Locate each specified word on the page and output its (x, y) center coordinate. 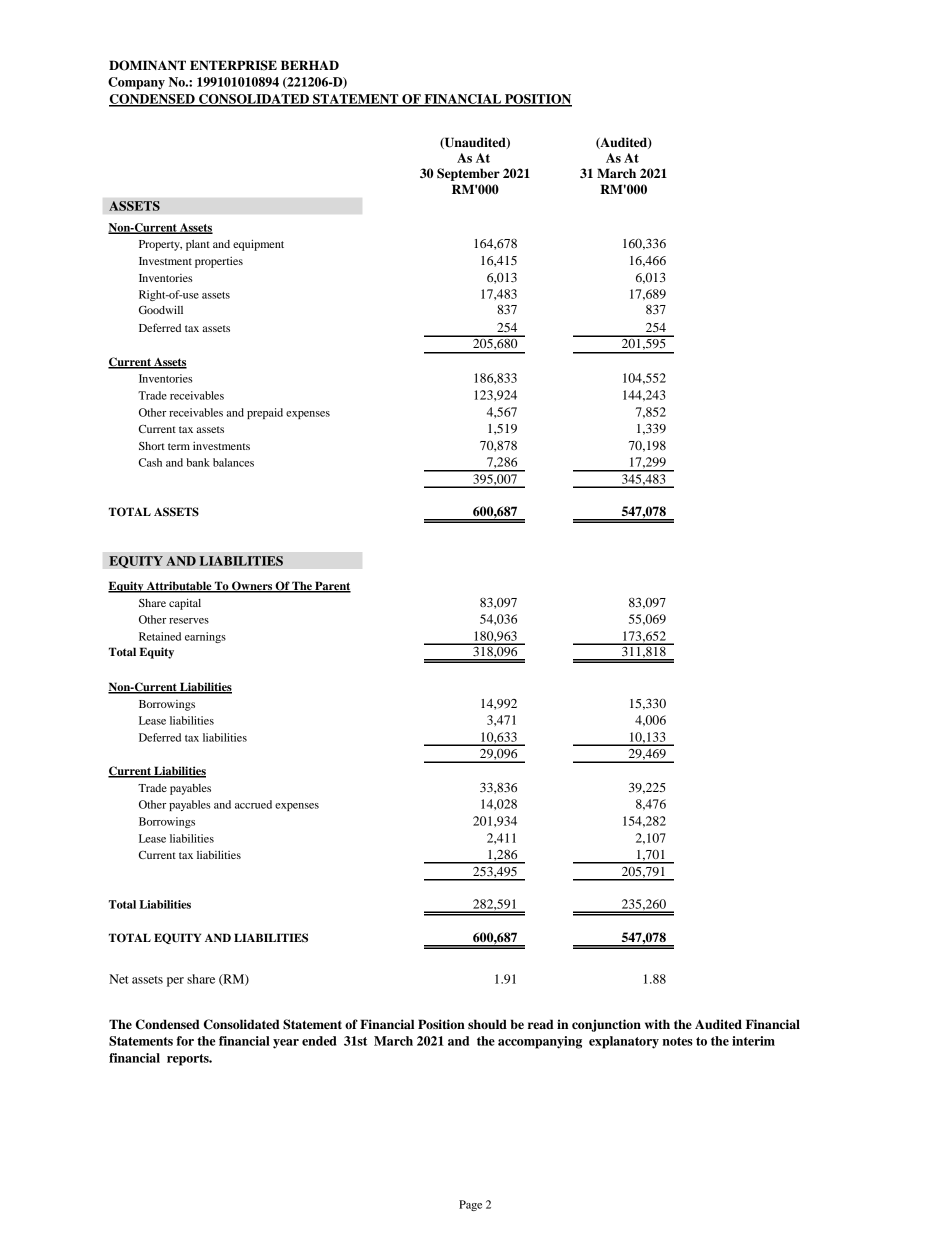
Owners (252, 587)
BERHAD (310, 65)
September (468, 174)
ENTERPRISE (233, 65)
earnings (205, 637)
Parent (332, 587)
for (185, 1041)
